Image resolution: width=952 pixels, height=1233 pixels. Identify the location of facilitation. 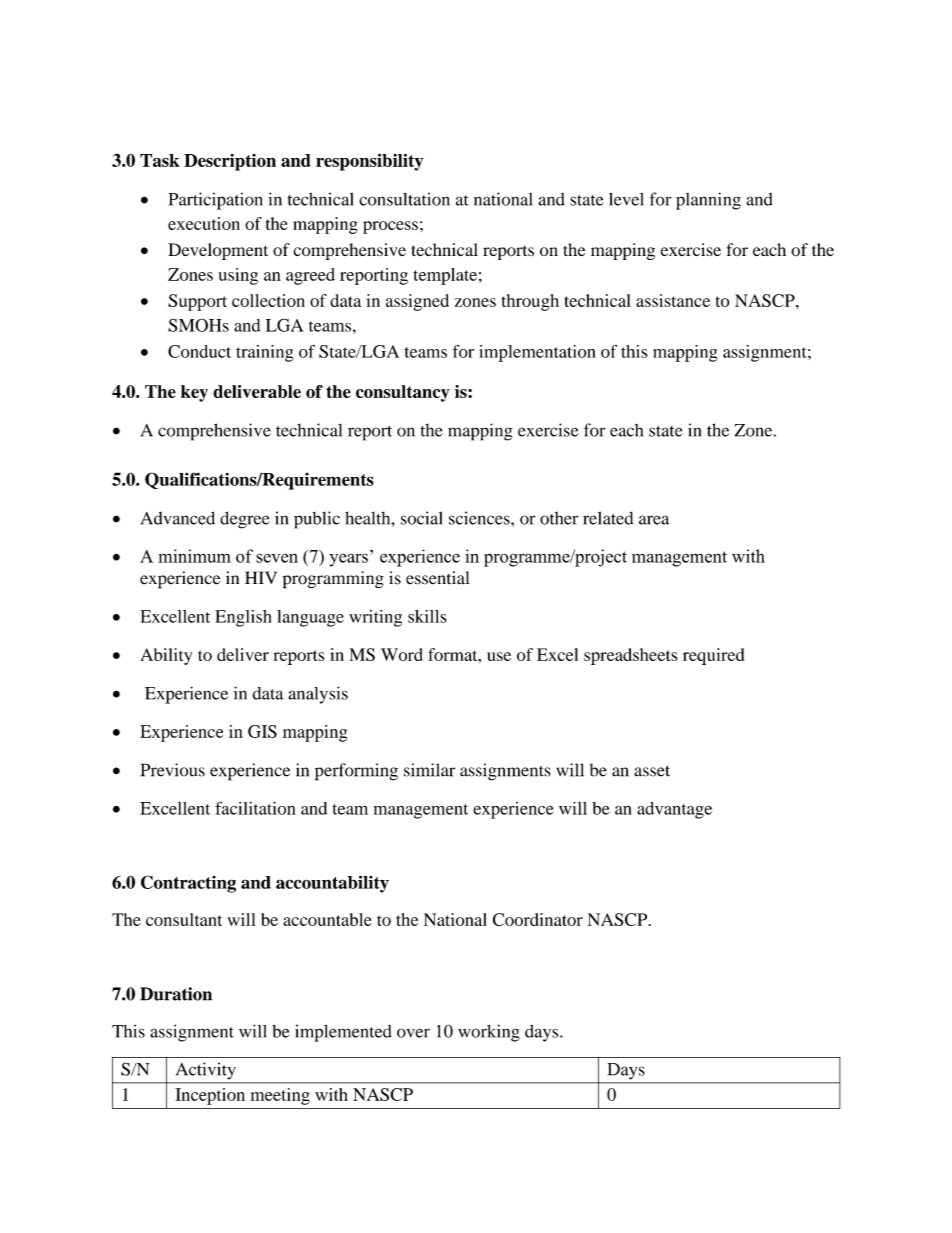
(255, 808).
